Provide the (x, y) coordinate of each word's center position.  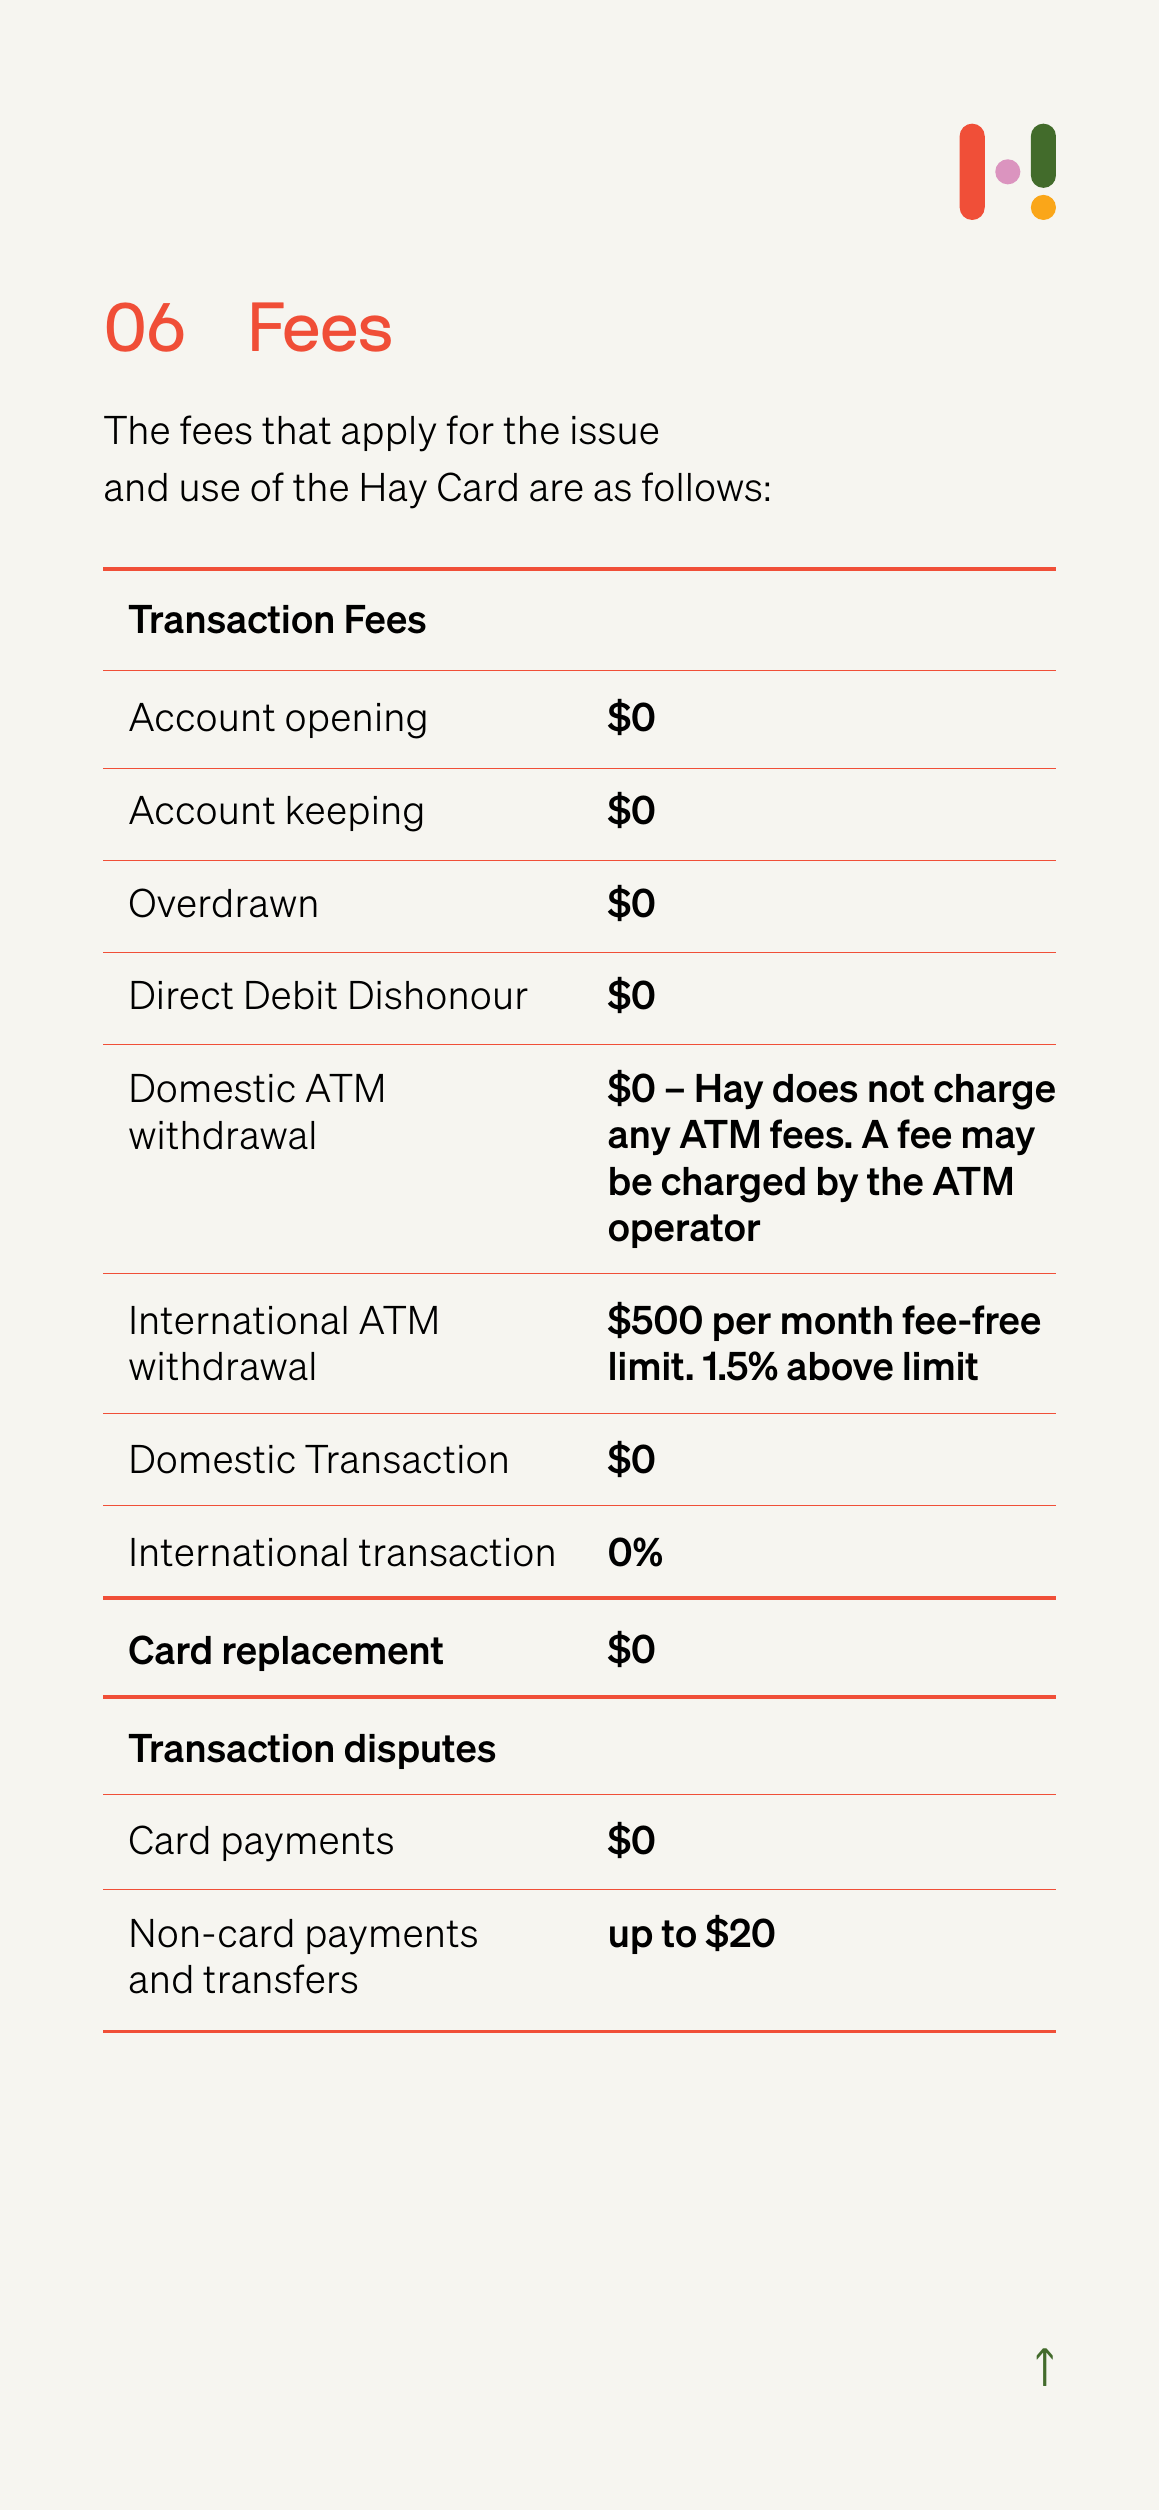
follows (701, 487)
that (296, 430)
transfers (280, 1979)
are (556, 491)
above (840, 1366)
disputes (420, 1751)
